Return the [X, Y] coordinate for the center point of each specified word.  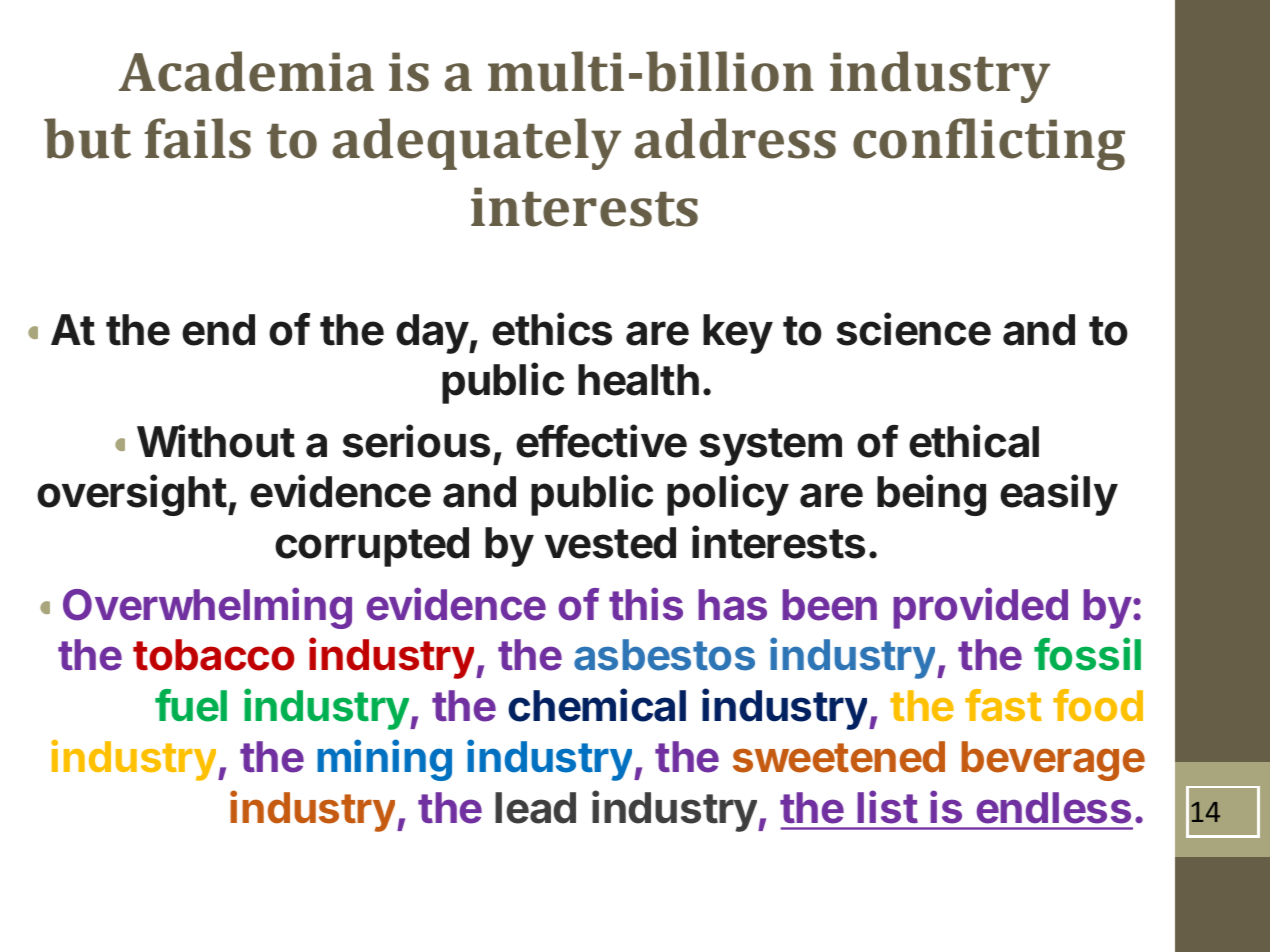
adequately [476, 144]
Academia [246, 71]
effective [601, 441]
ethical [974, 441]
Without [216, 441]
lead [535, 808]
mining [384, 760]
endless [1054, 808]
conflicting [989, 144]
